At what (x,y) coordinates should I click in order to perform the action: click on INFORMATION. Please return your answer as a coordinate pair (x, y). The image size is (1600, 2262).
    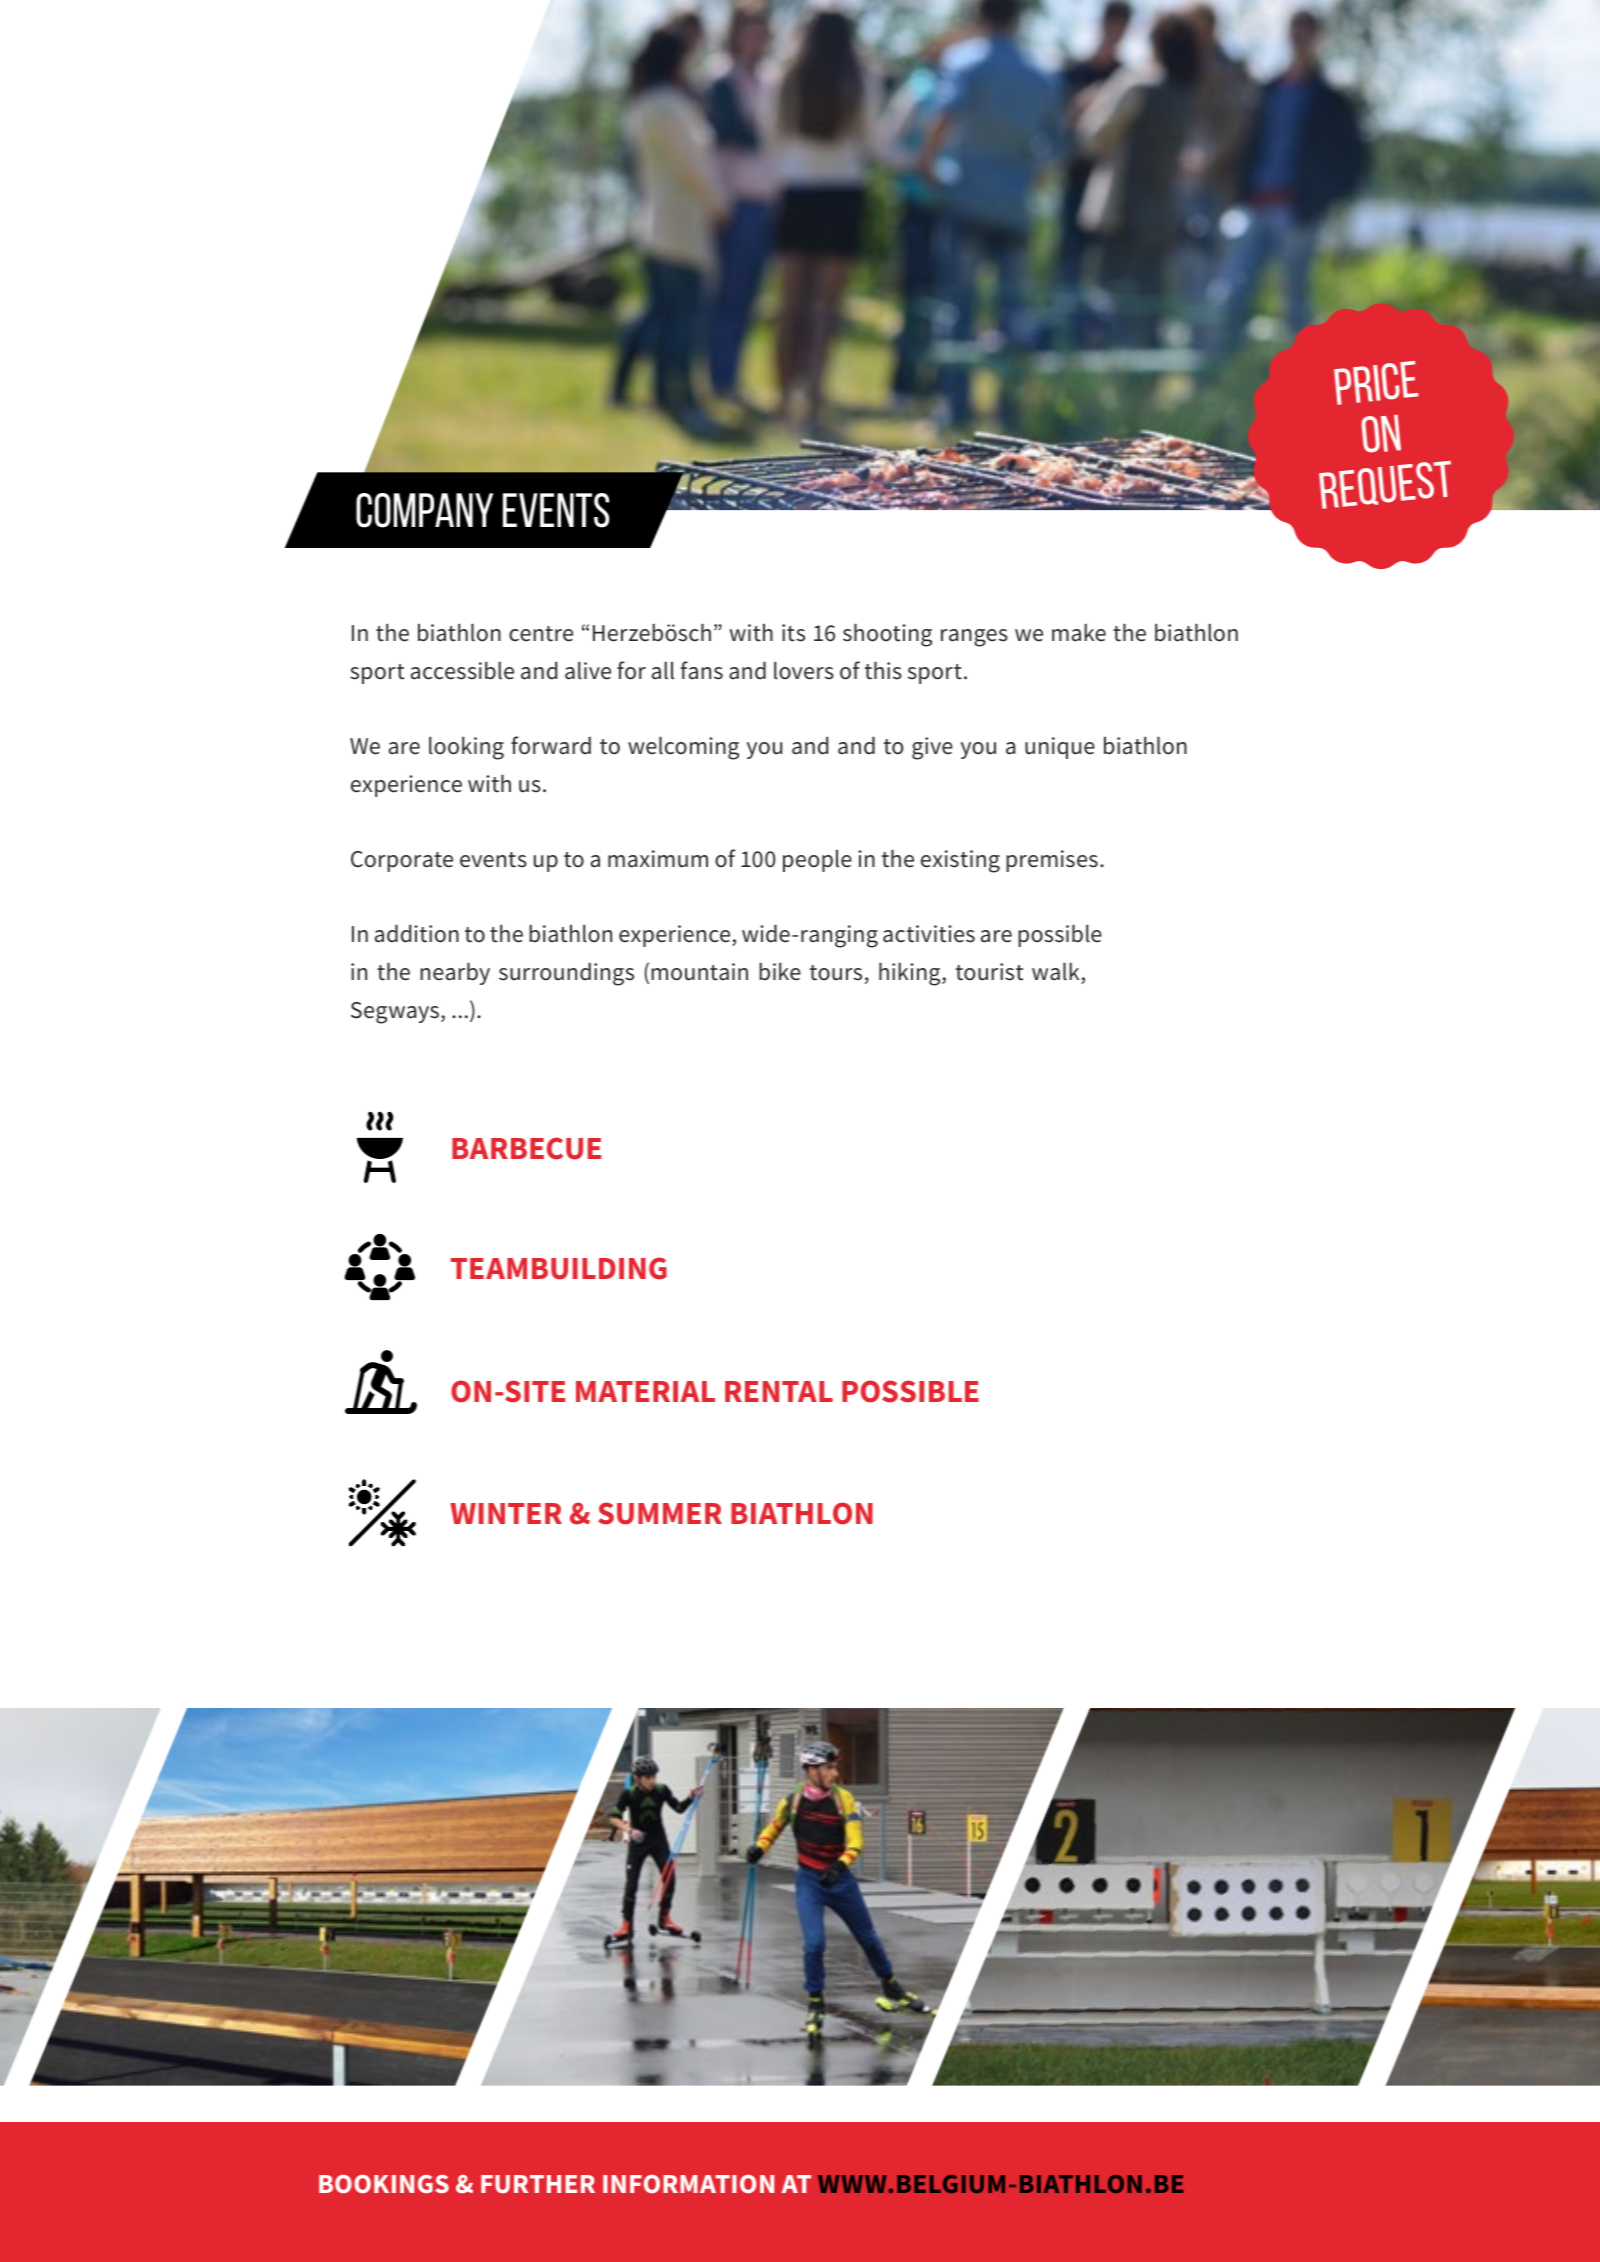
    Looking at the image, I should click on (688, 2184).
